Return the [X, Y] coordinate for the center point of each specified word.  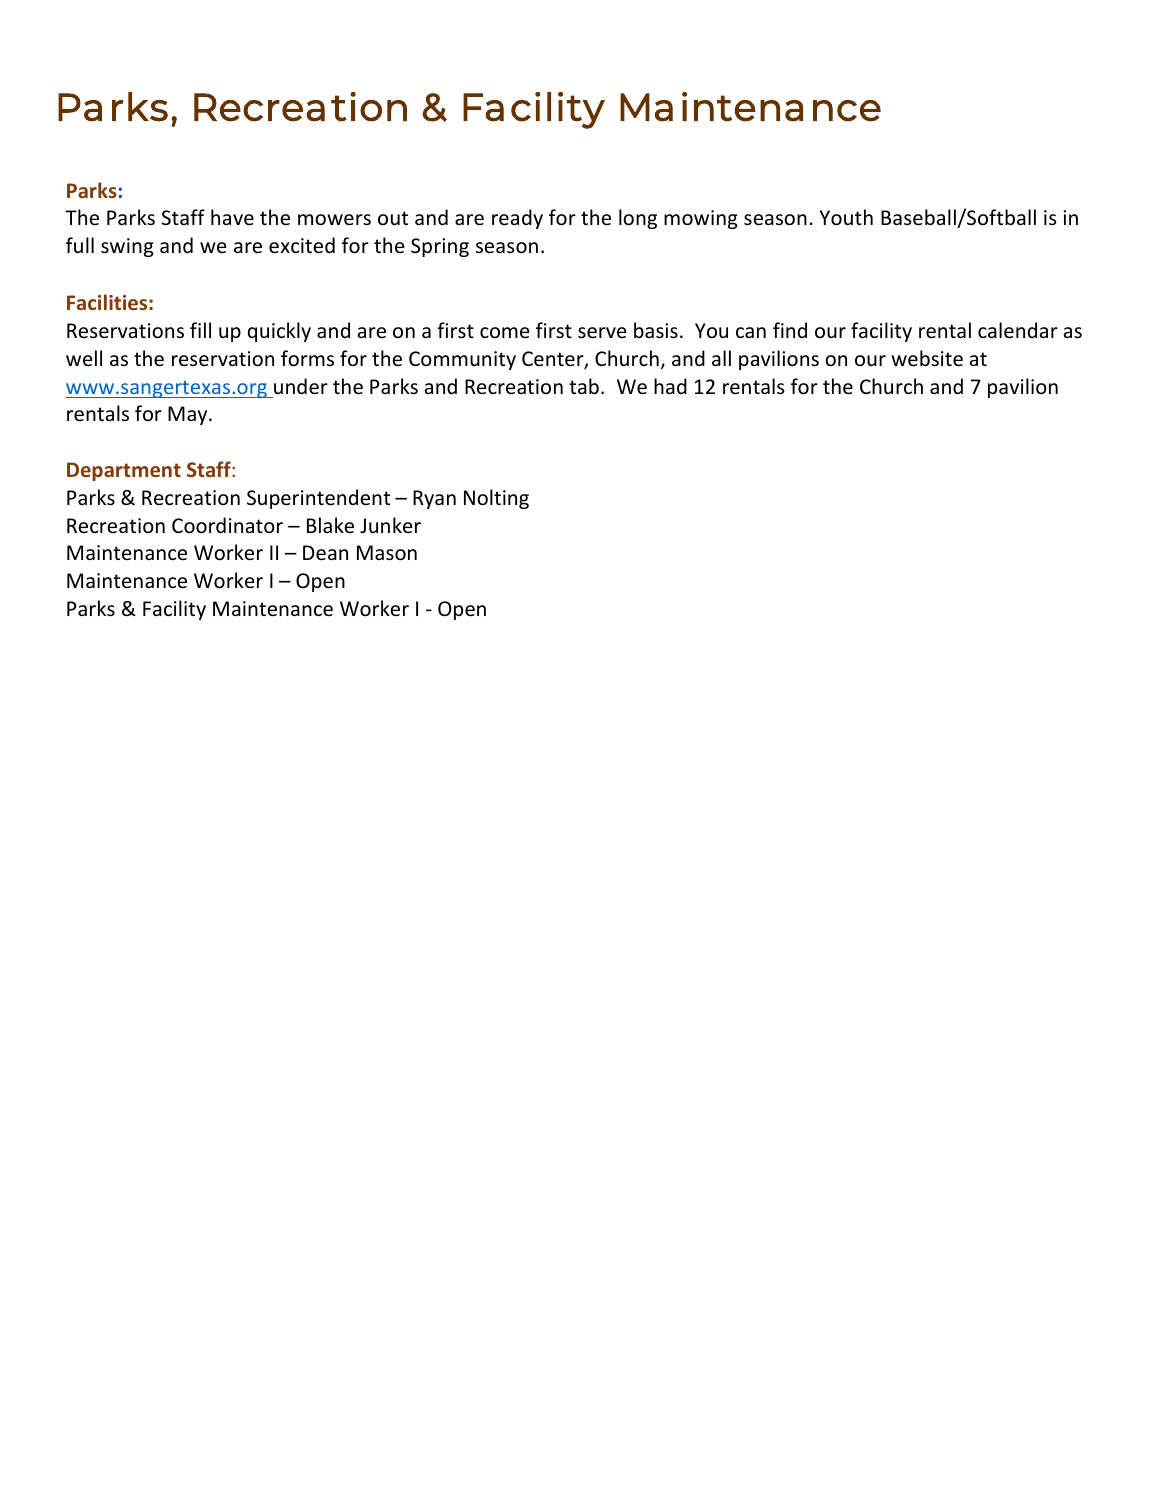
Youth [846, 217]
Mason [387, 553]
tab [584, 386]
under [301, 386]
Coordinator [227, 525]
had [670, 386]
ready [517, 219]
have [232, 217]
